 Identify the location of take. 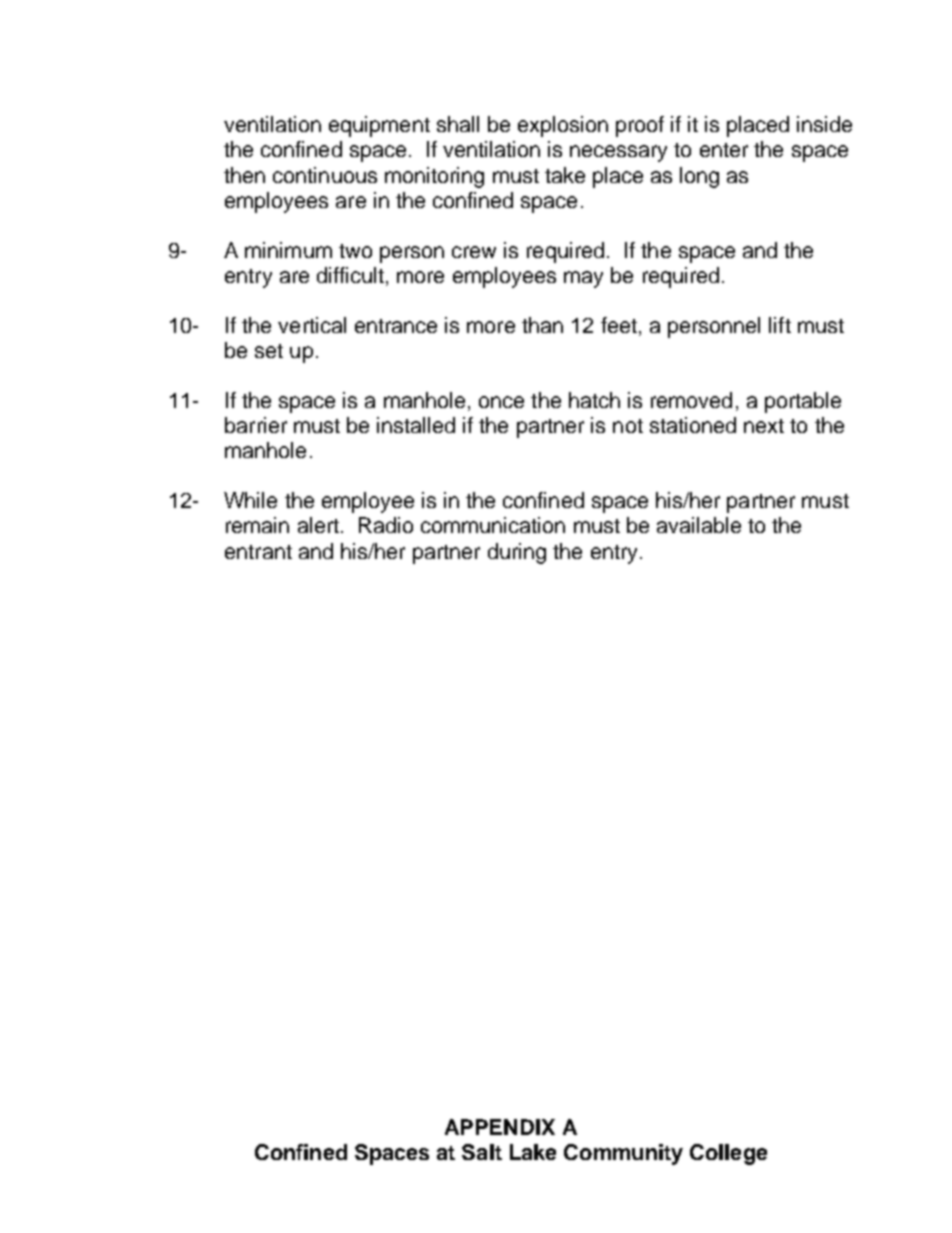
(565, 175).
